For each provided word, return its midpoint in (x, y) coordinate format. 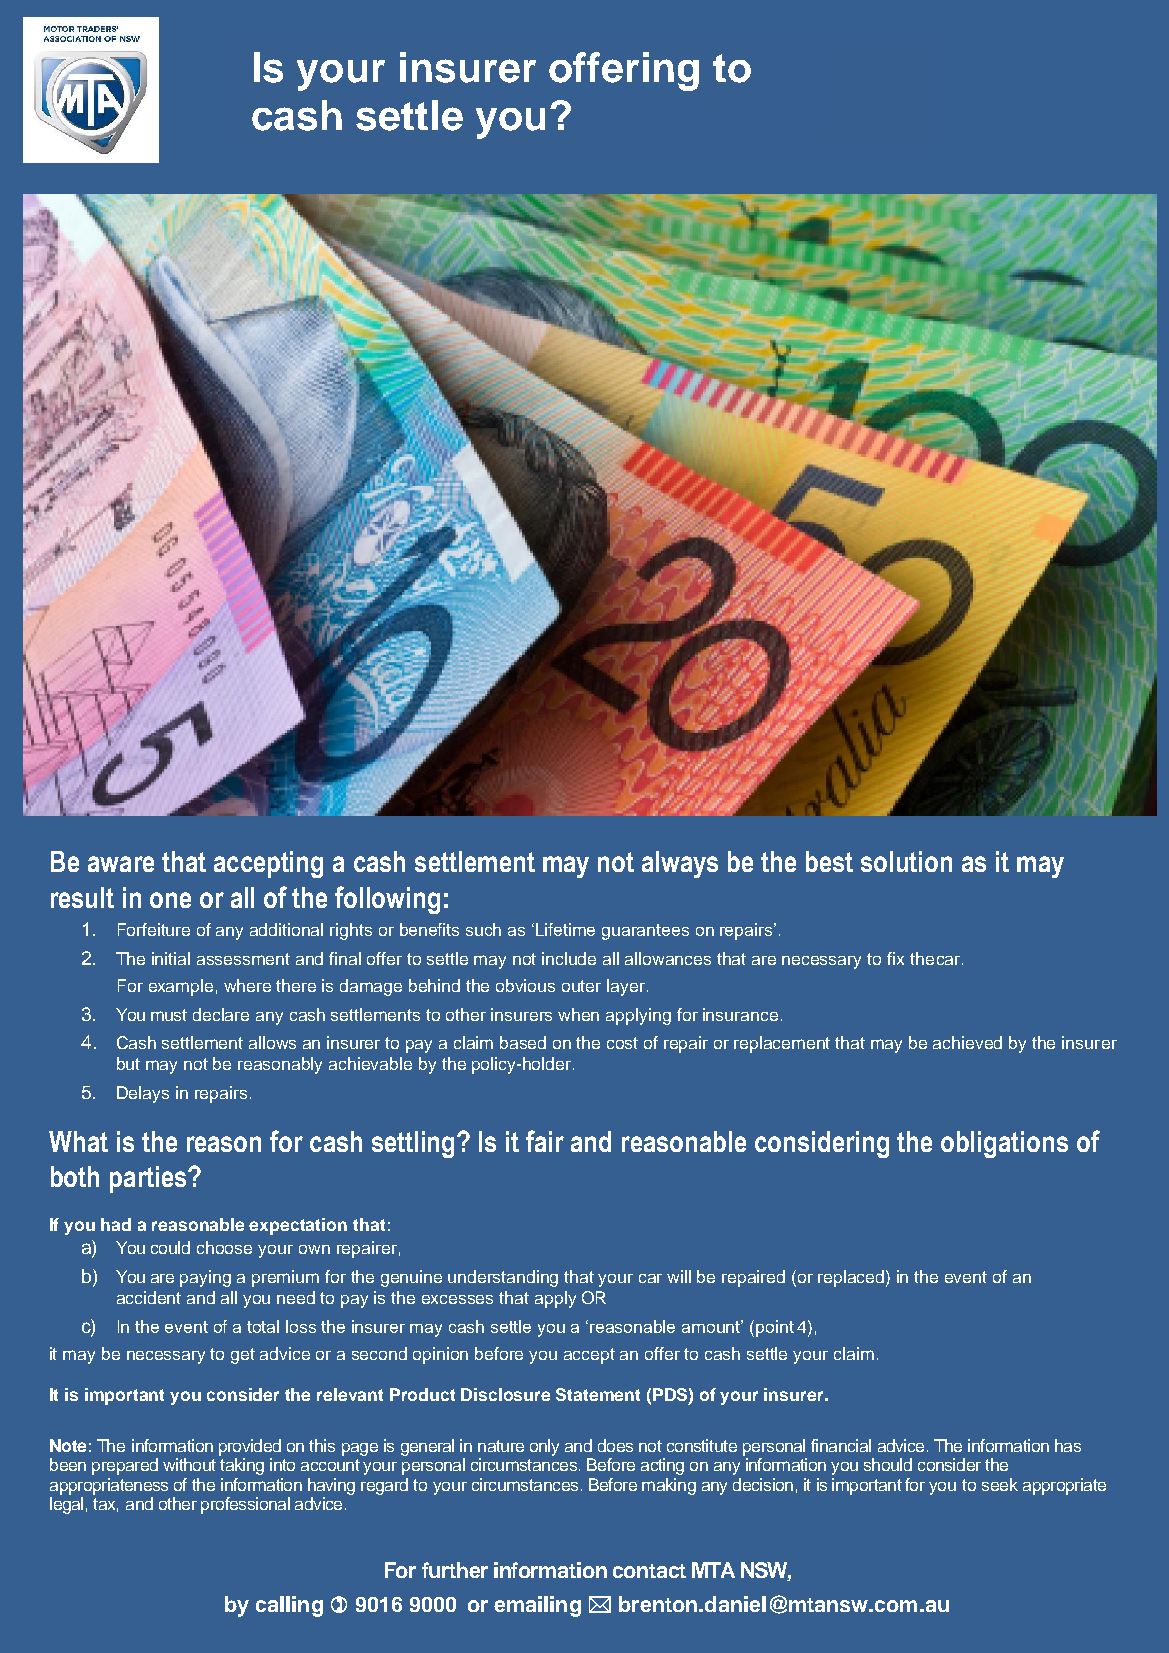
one (170, 900)
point (775, 1328)
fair (545, 1141)
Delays (143, 1094)
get (243, 1356)
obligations (1004, 1144)
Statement (598, 1394)
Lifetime (565, 929)
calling (289, 1606)
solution (906, 861)
